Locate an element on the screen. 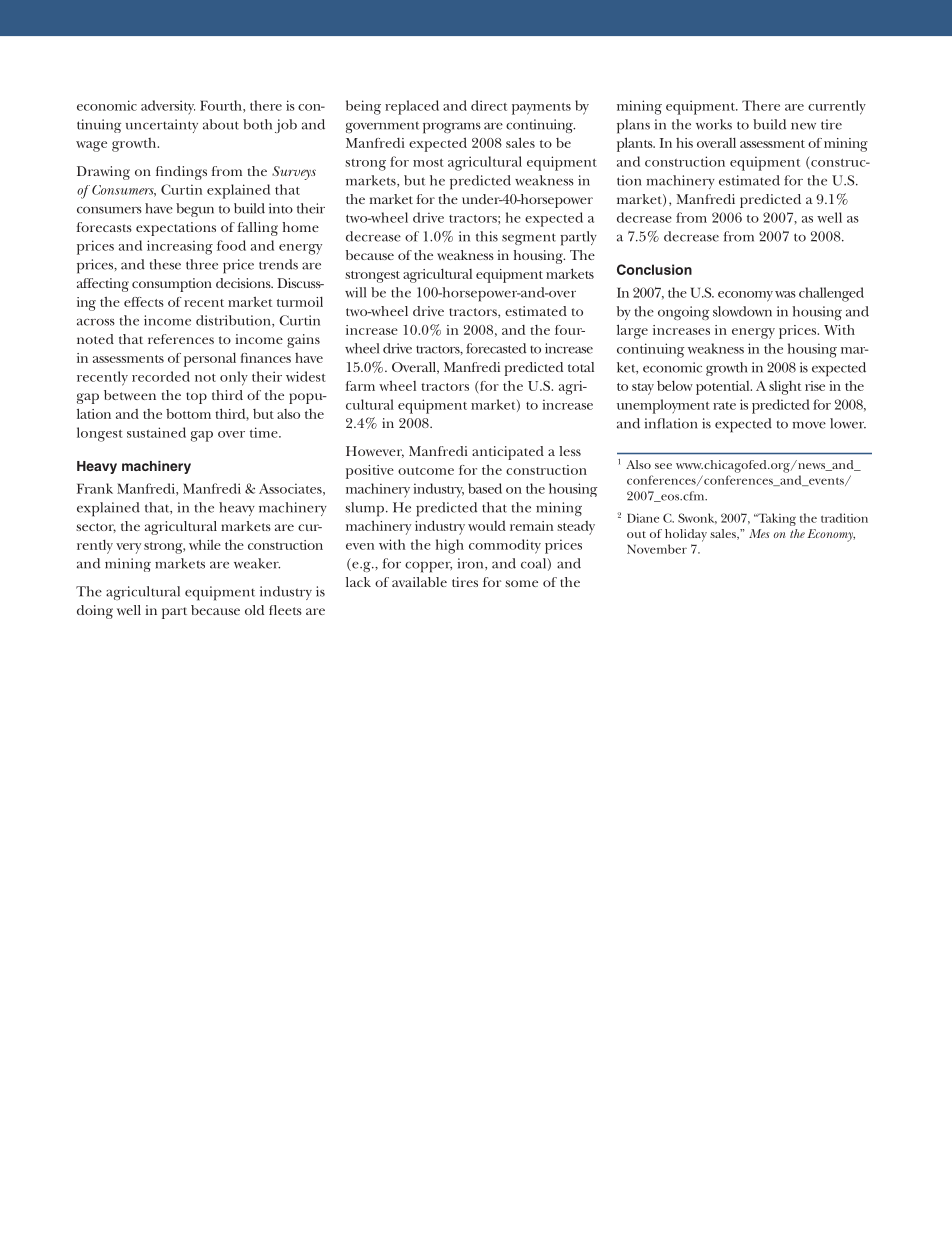  increasing is located at coordinates (180, 247).
